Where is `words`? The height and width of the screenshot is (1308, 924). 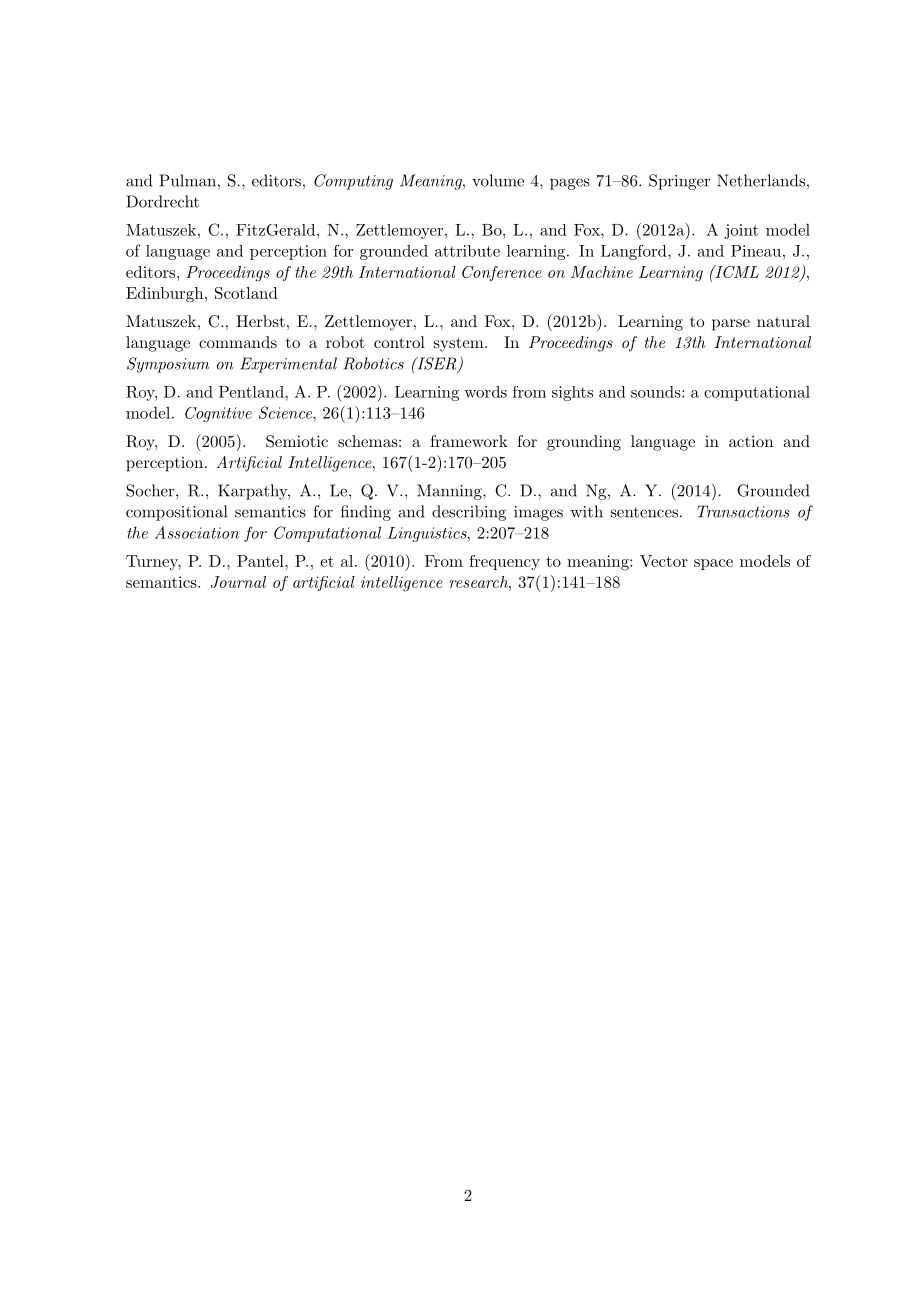
words is located at coordinates (485, 392).
